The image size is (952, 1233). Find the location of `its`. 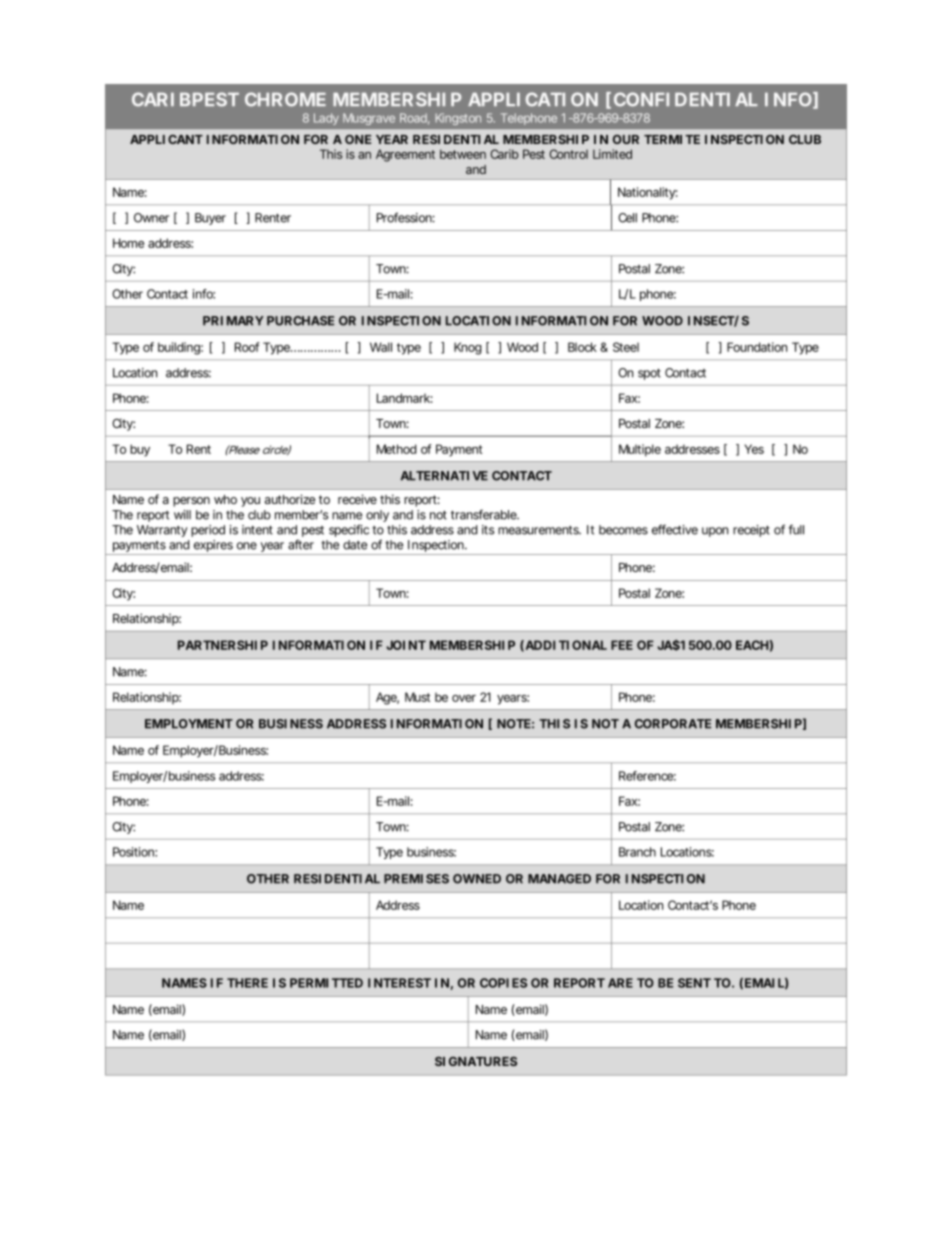

its is located at coordinates (488, 530).
